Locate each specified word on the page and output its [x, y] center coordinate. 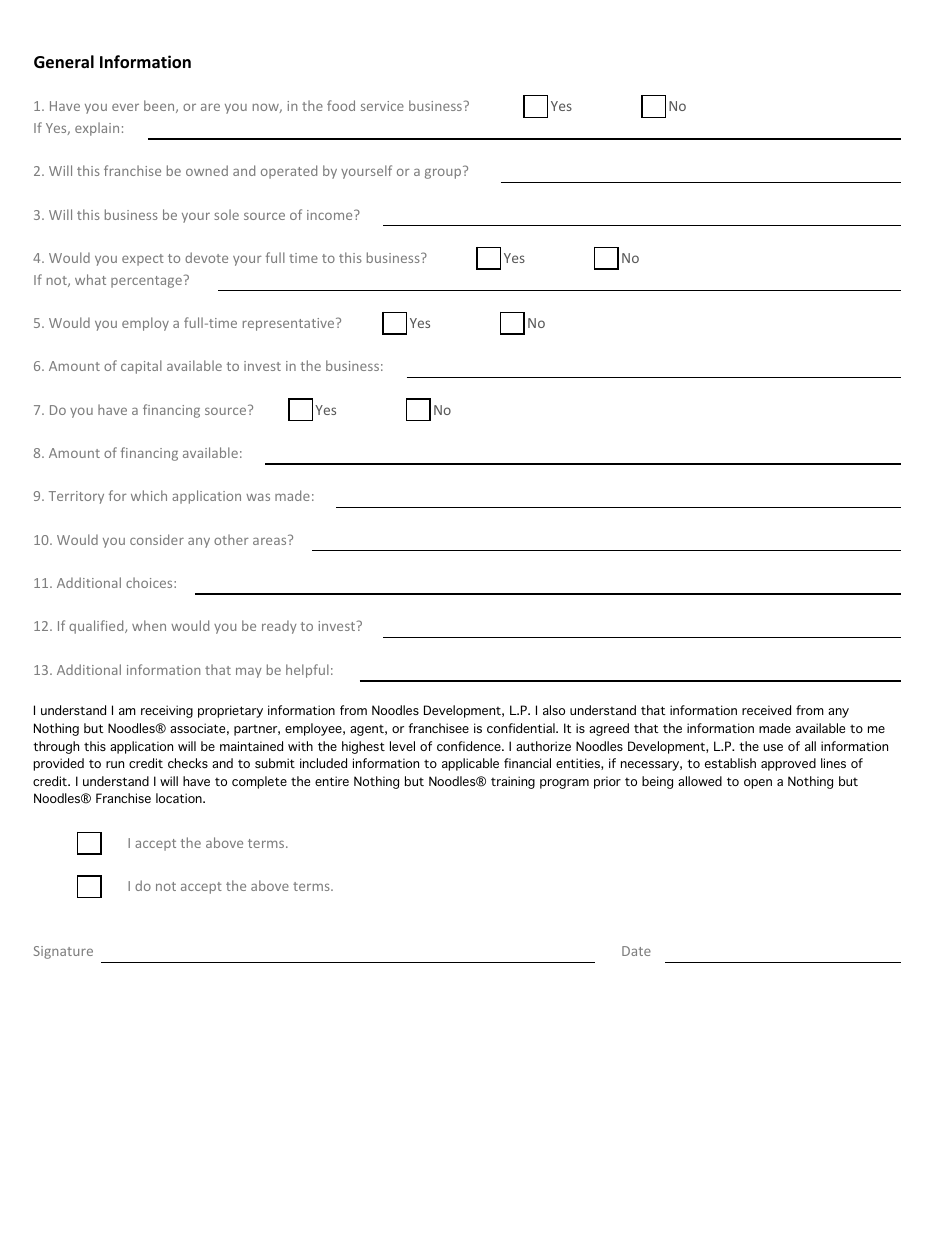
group [443, 173]
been [160, 106]
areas [271, 540]
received [766, 710]
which [149, 495]
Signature [63, 952]
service [382, 106]
